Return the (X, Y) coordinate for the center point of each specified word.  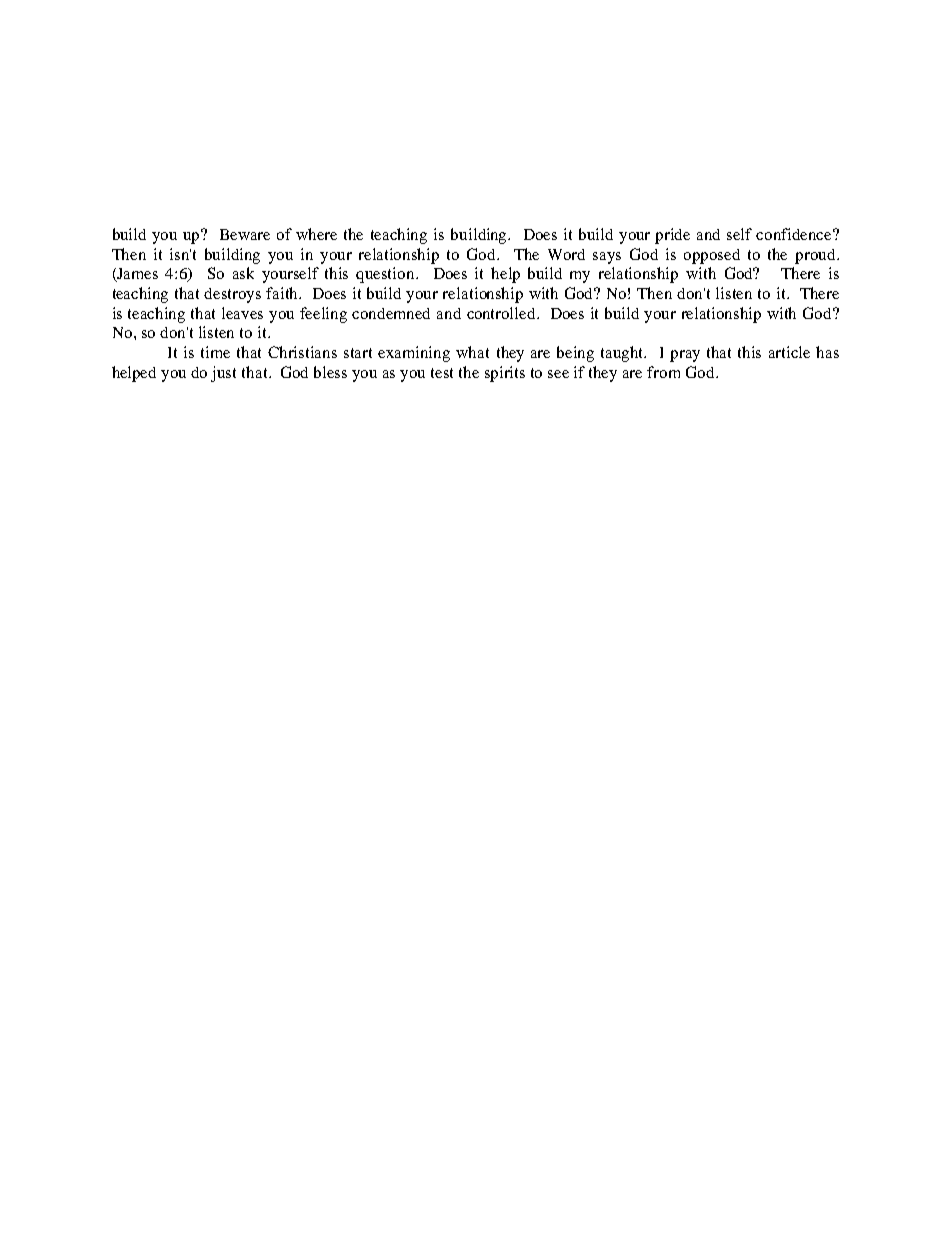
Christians (302, 352)
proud (816, 256)
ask (243, 273)
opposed (712, 256)
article (789, 352)
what (472, 352)
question (386, 275)
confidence (795, 234)
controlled (502, 313)
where (316, 234)
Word (566, 254)
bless (330, 372)
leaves (242, 313)
